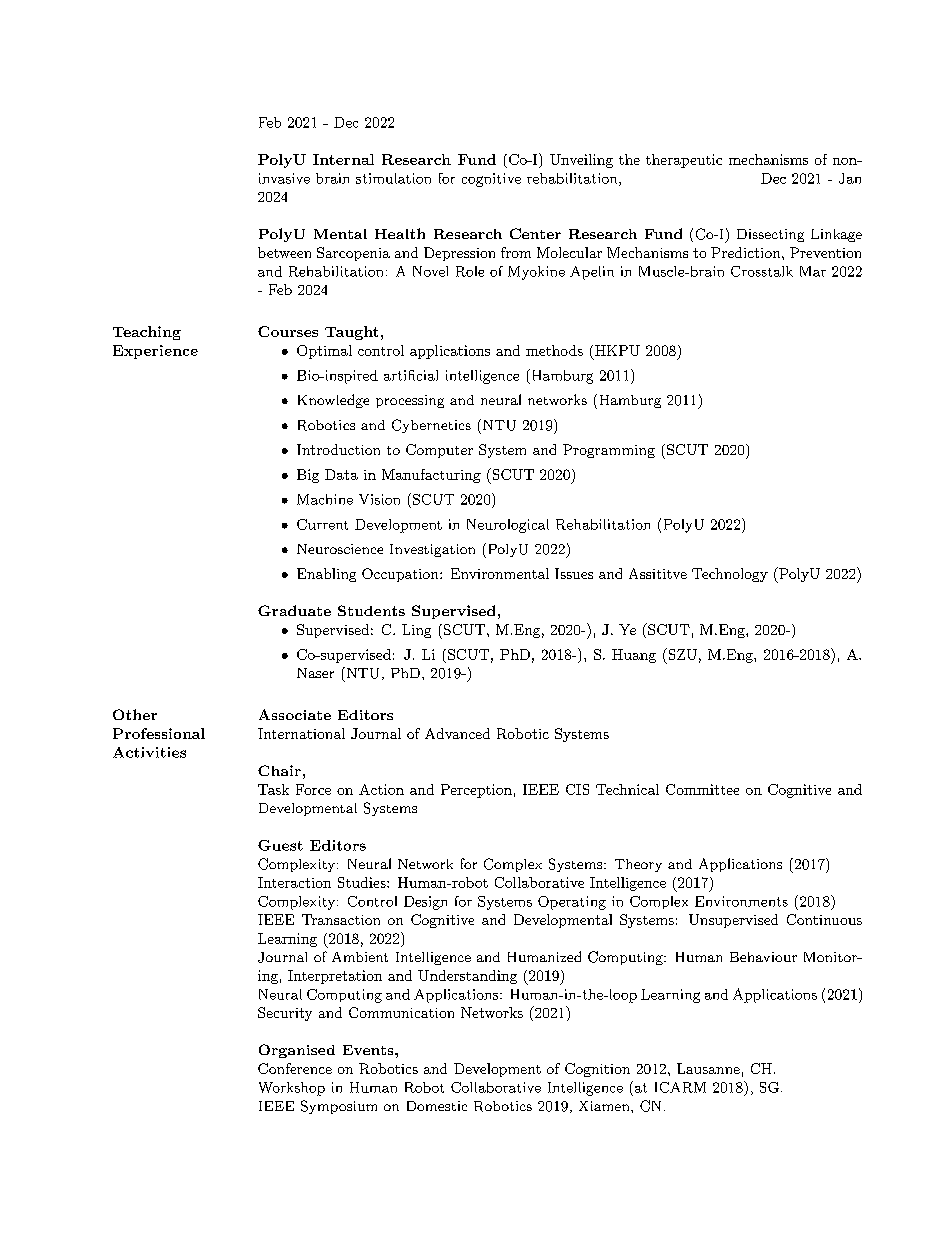  What do you see at coordinates (280, 845) in the screenshot?
I see `Guest` at bounding box center [280, 845].
